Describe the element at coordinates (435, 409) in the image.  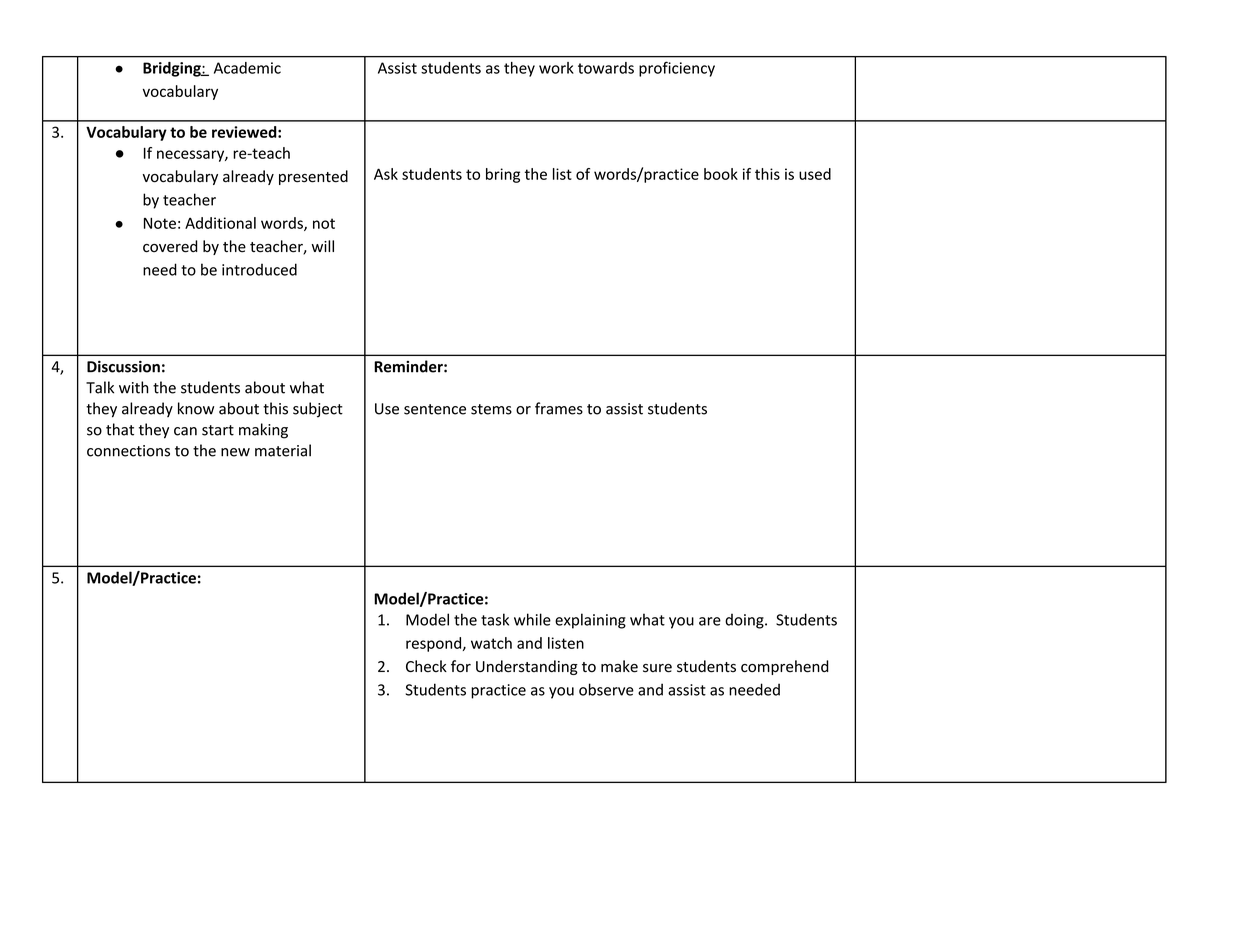
I see `sentence` at that location.
